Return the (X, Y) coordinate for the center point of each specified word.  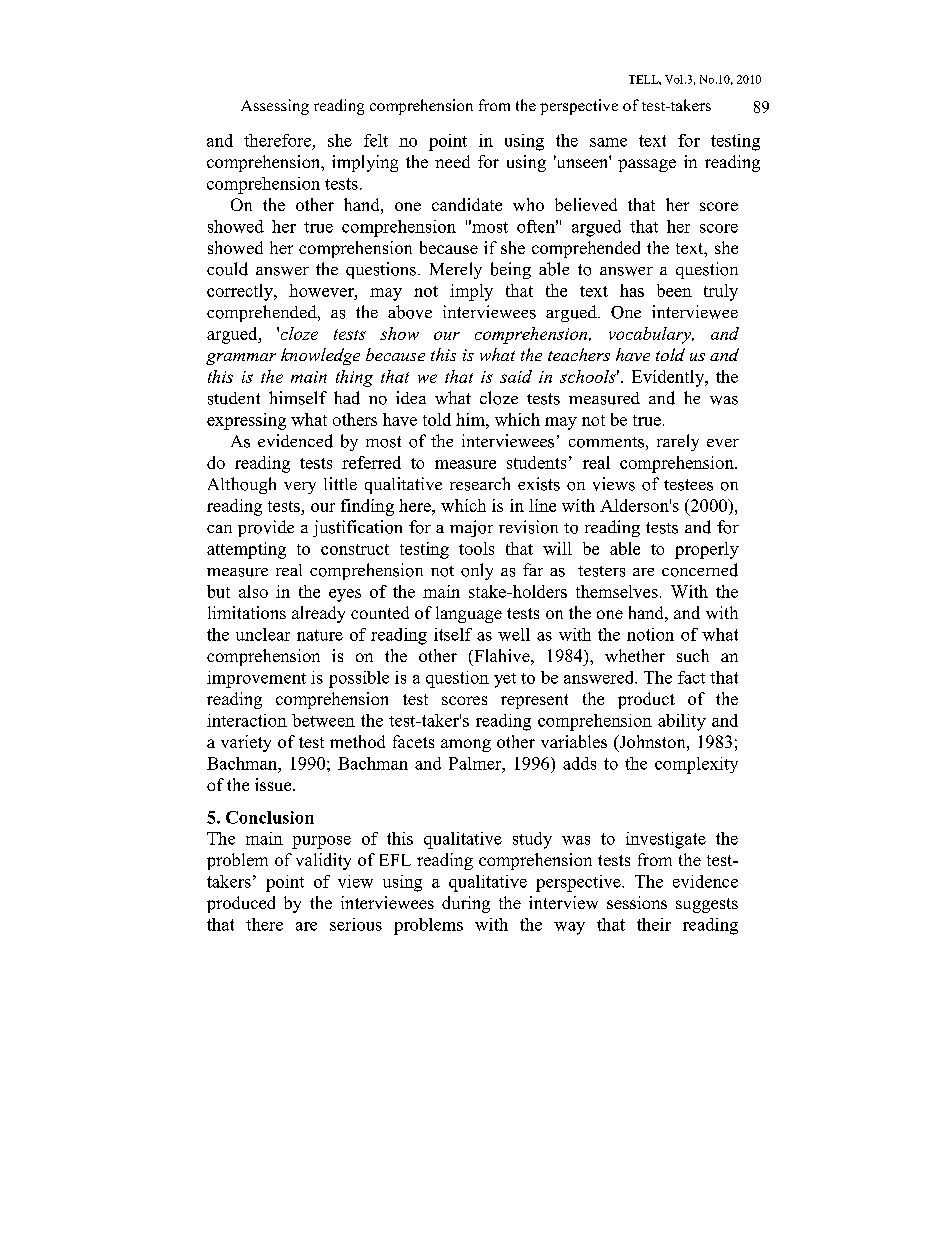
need (452, 161)
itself (453, 634)
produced (241, 904)
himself (298, 398)
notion (650, 634)
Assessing (275, 107)
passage (647, 165)
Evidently (669, 378)
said (516, 376)
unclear (263, 634)
